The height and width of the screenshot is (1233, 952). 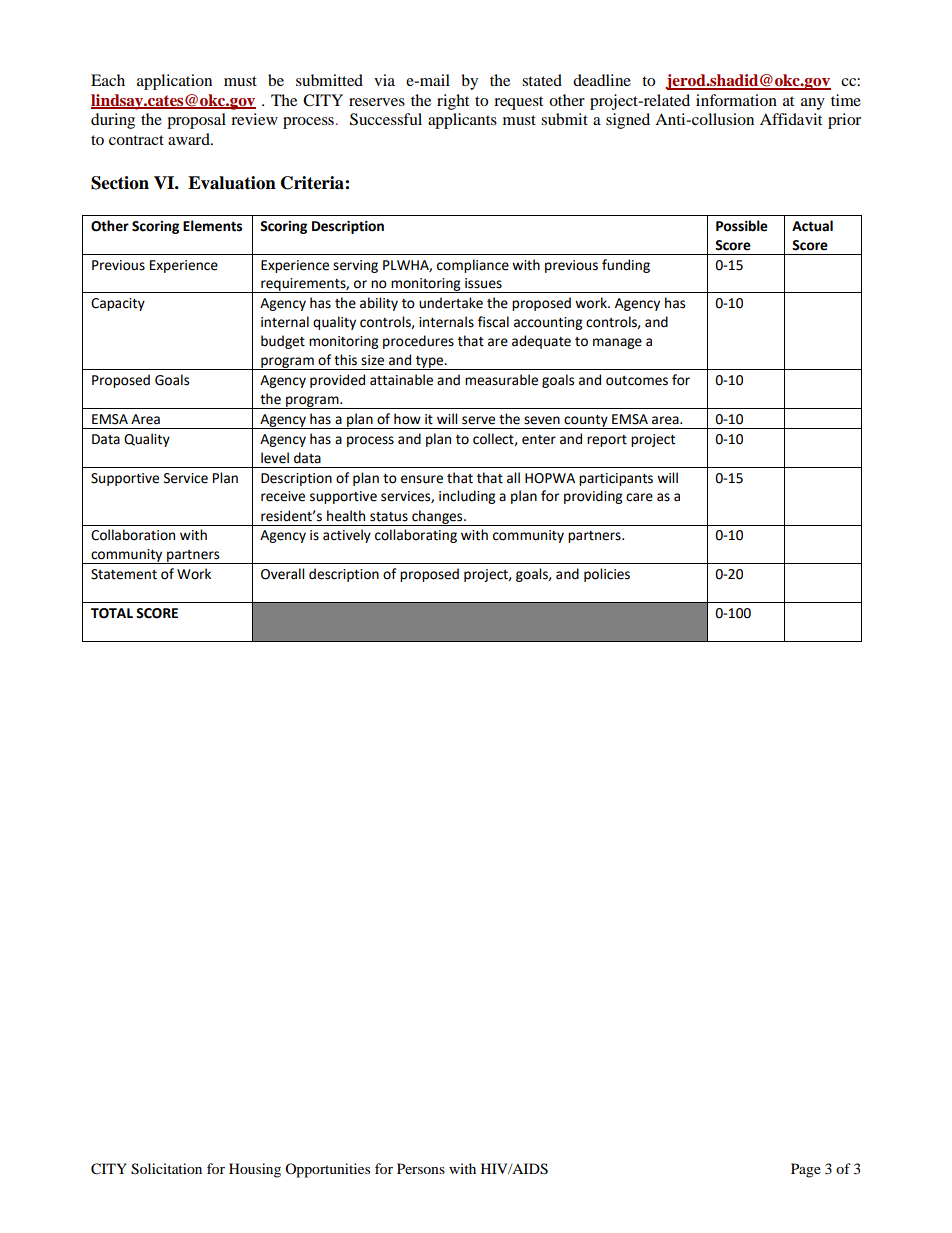 What do you see at coordinates (639, 497) in the screenshot?
I see `care` at bounding box center [639, 497].
